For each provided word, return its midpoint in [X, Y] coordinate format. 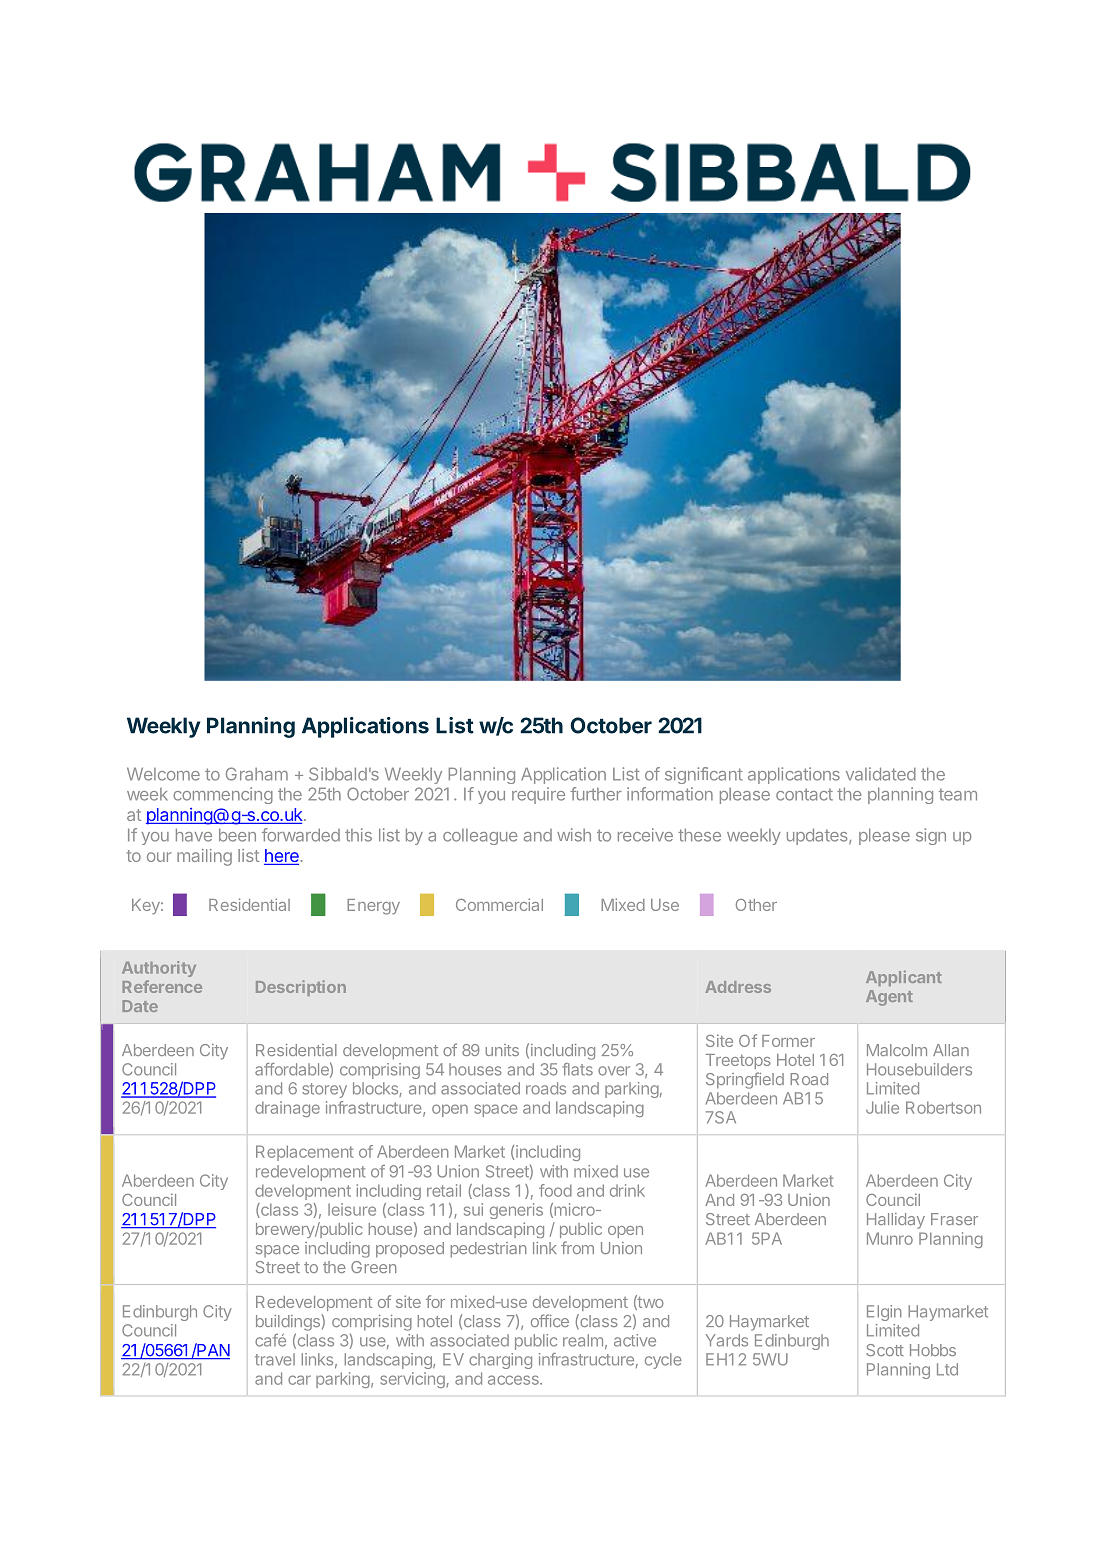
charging [500, 1361]
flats [577, 1069]
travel [275, 1359]
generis [516, 1211]
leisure [352, 1209]
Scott [885, 1350]
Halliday [896, 1221]
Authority [159, 969]
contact [804, 794]
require [538, 795]
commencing [223, 795]
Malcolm [897, 1050]
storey [324, 1090]
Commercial [499, 904]
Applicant [904, 978]
